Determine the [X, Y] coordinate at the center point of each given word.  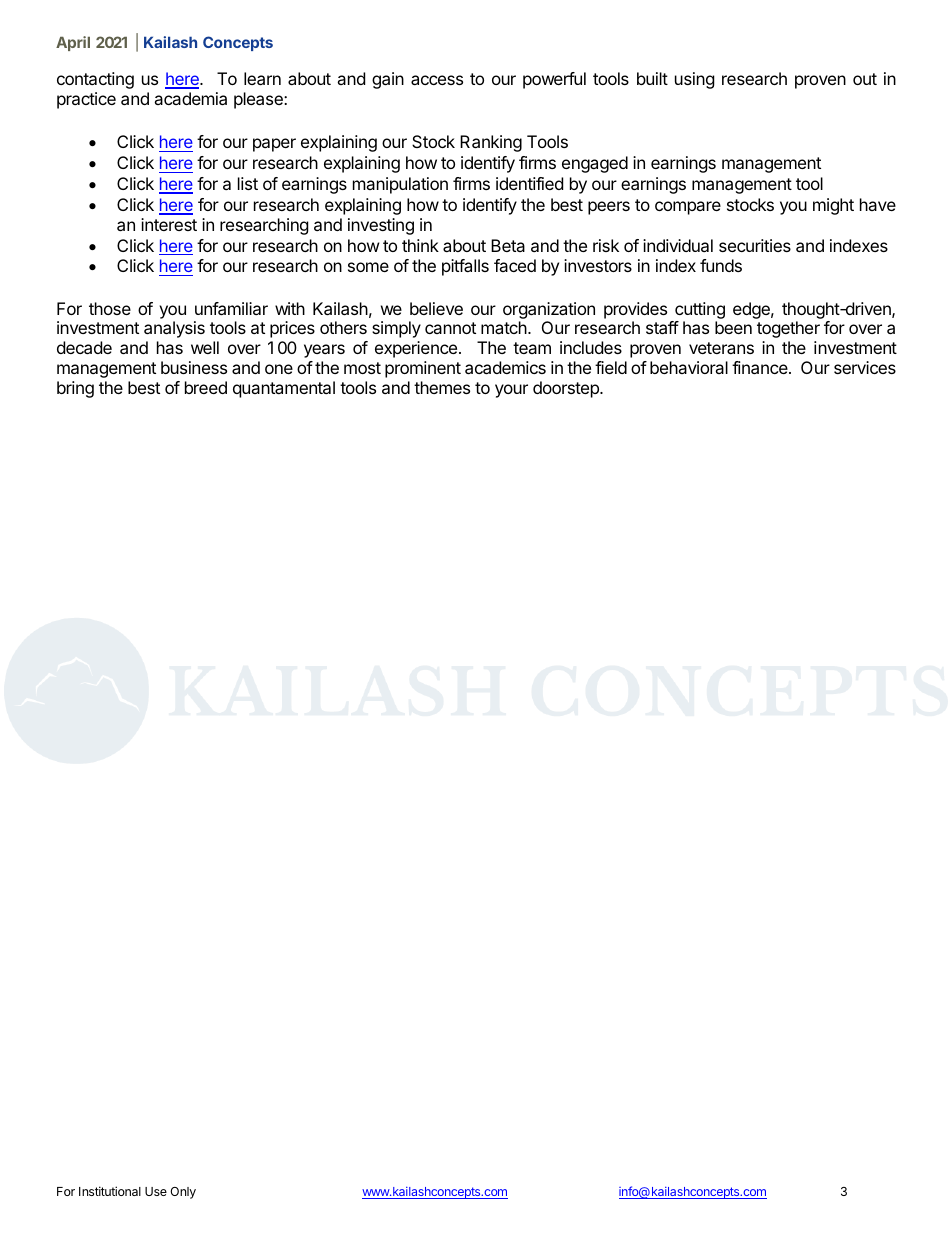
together [788, 329]
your [511, 391]
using [695, 80]
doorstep [567, 389]
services [865, 367]
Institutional [110, 1191]
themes [442, 387]
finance [761, 367]
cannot [450, 328]
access [437, 80]
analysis [174, 329]
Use [156, 1191]
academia [190, 98]
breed [206, 387]
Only [183, 1193]
